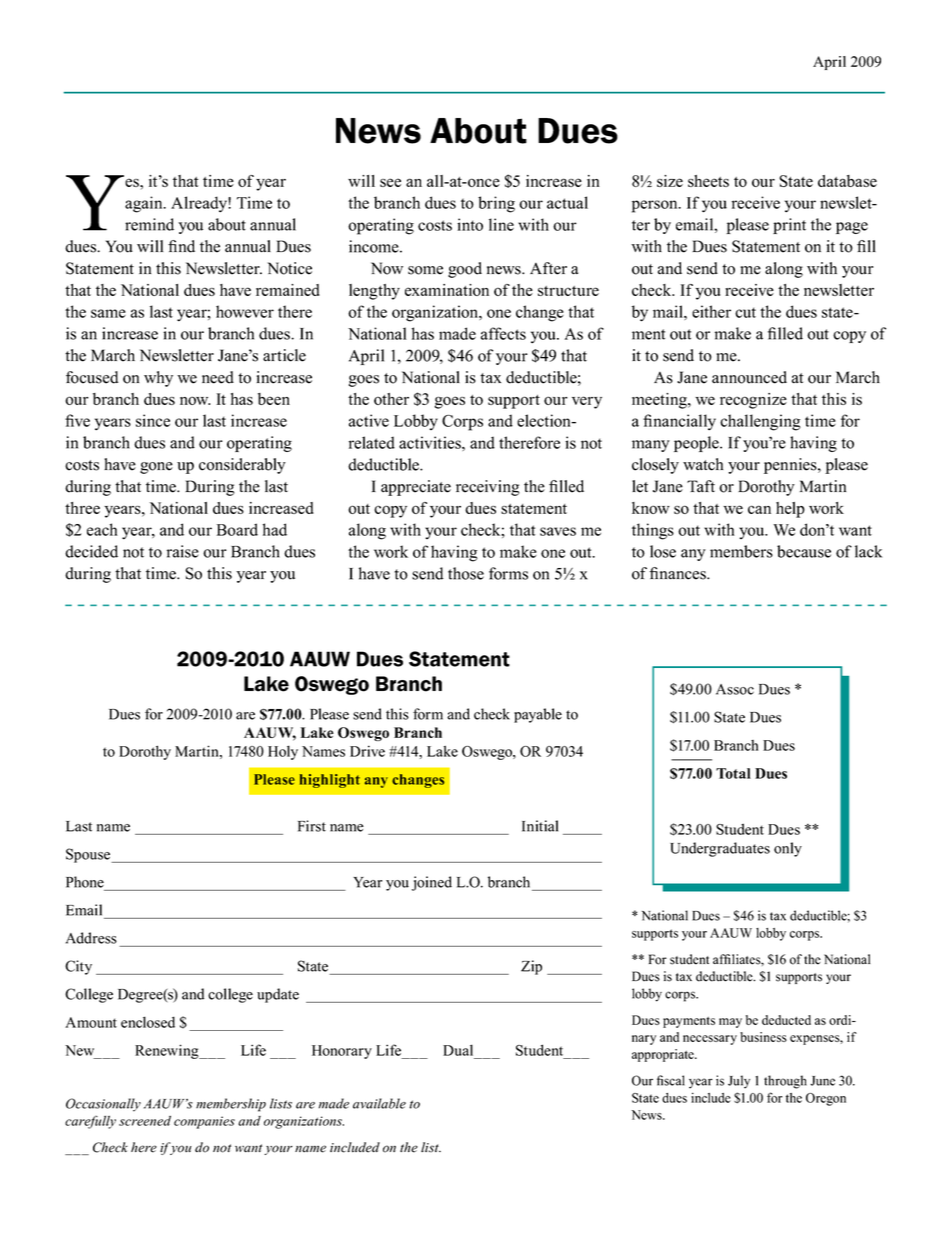  Describe the element at coordinates (789, 226) in the image. I see `print` at that location.
